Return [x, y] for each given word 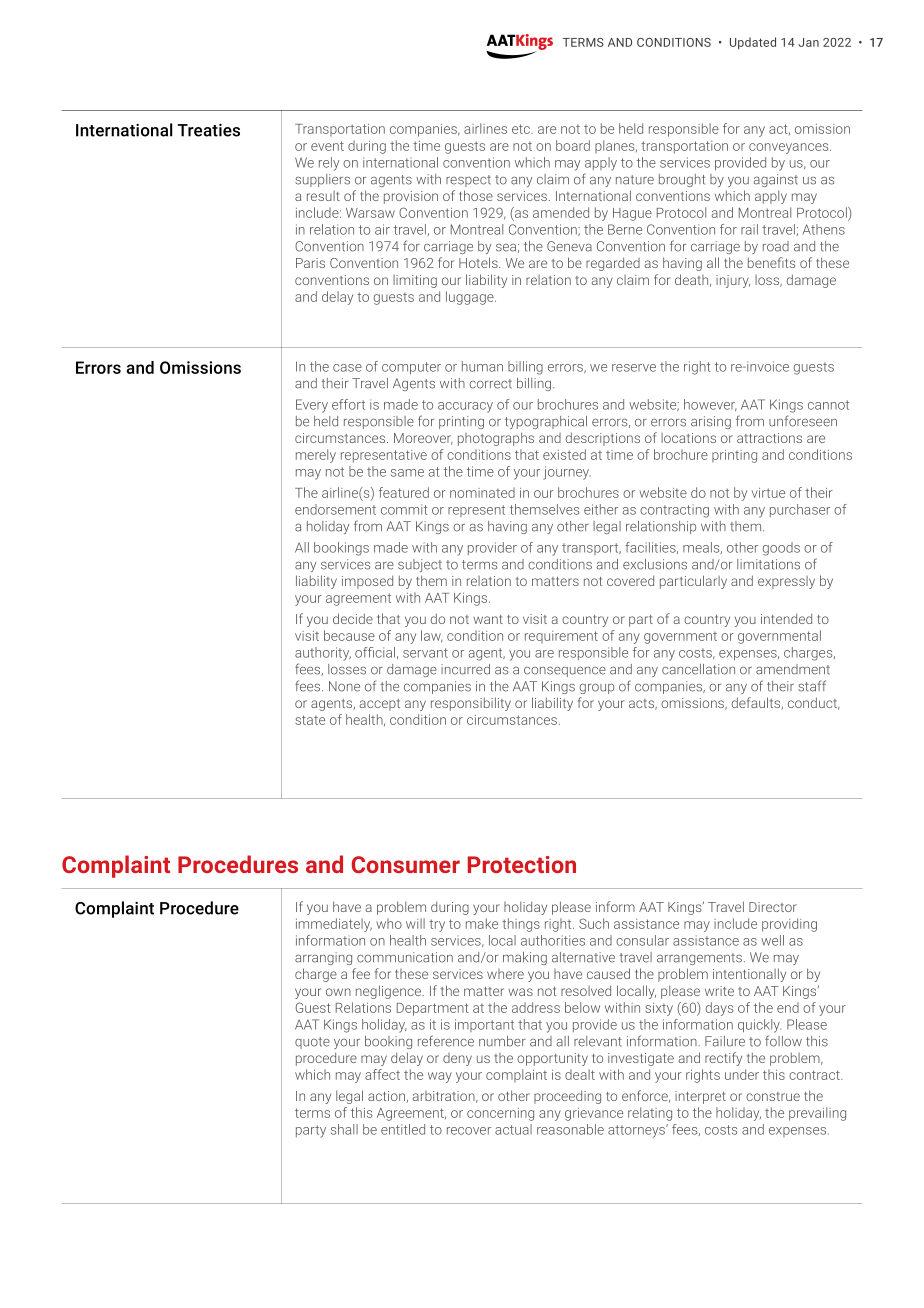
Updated [753, 43]
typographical [546, 422]
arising [711, 422]
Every [312, 406]
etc [522, 129]
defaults [757, 703]
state [310, 720]
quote [312, 1043]
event [327, 146]
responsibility [471, 704]
